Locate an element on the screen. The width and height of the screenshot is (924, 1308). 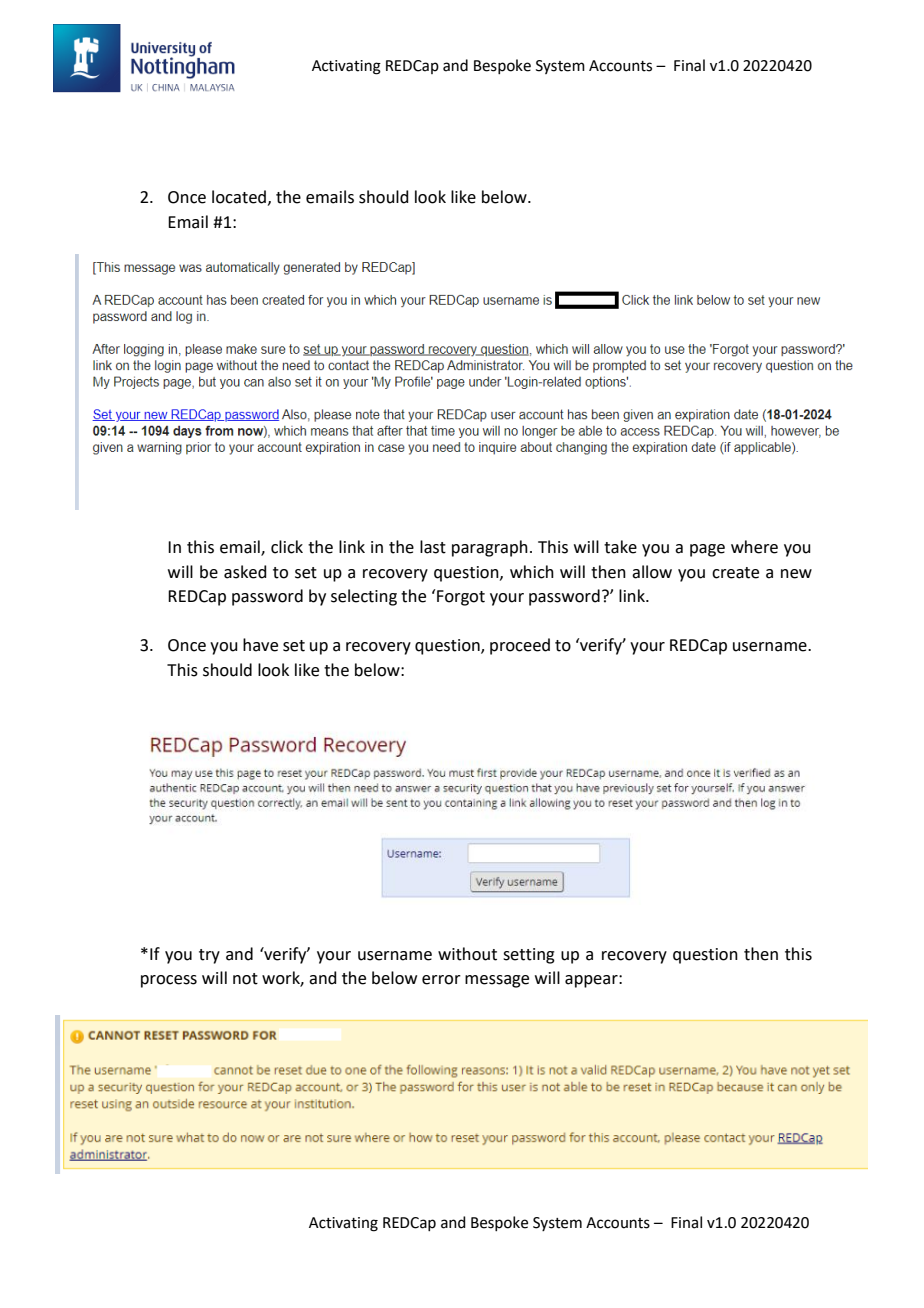
Forgot is located at coordinates (461, 598).
